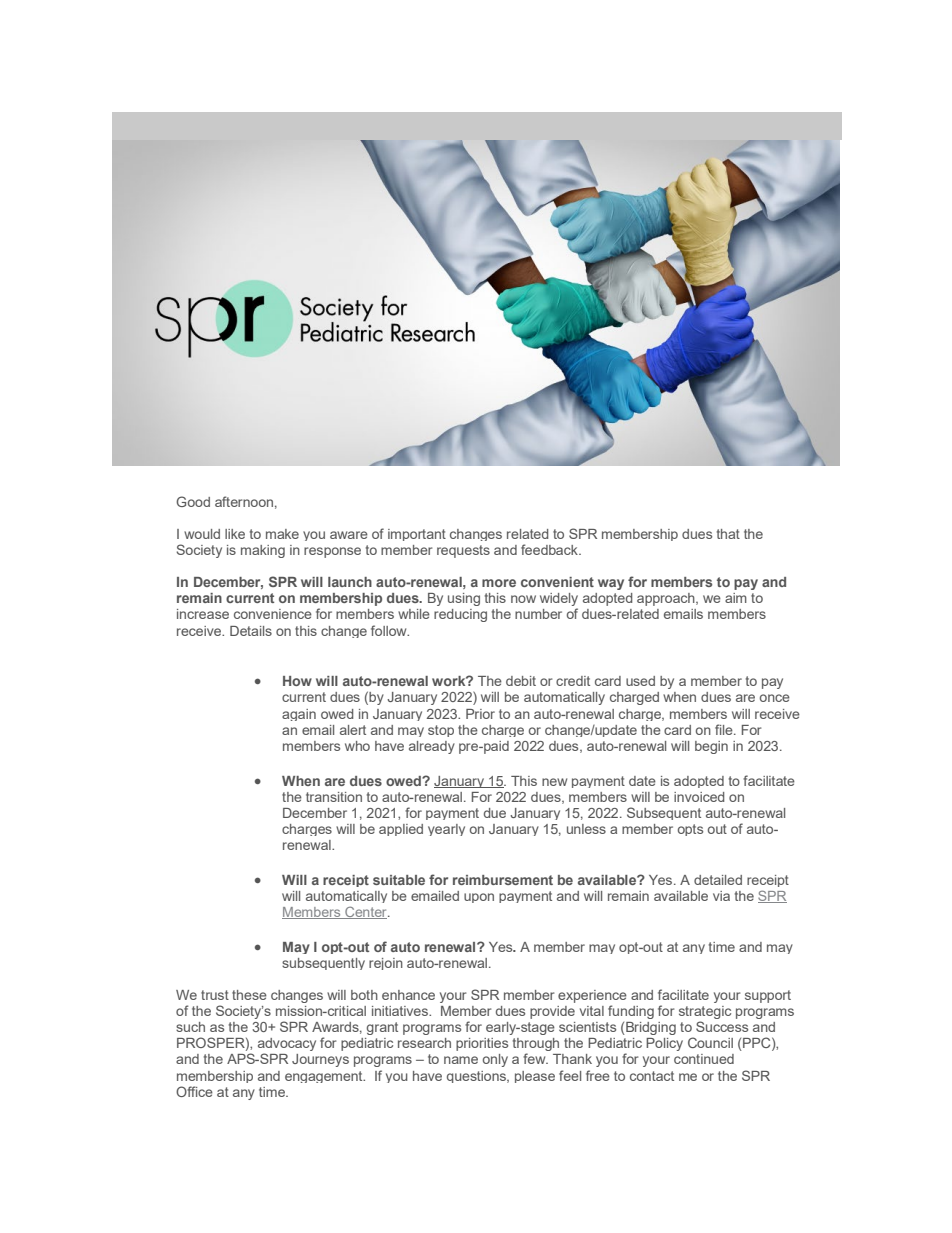  Describe the element at coordinates (479, 898) in the screenshot. I see `upon` at that location.
